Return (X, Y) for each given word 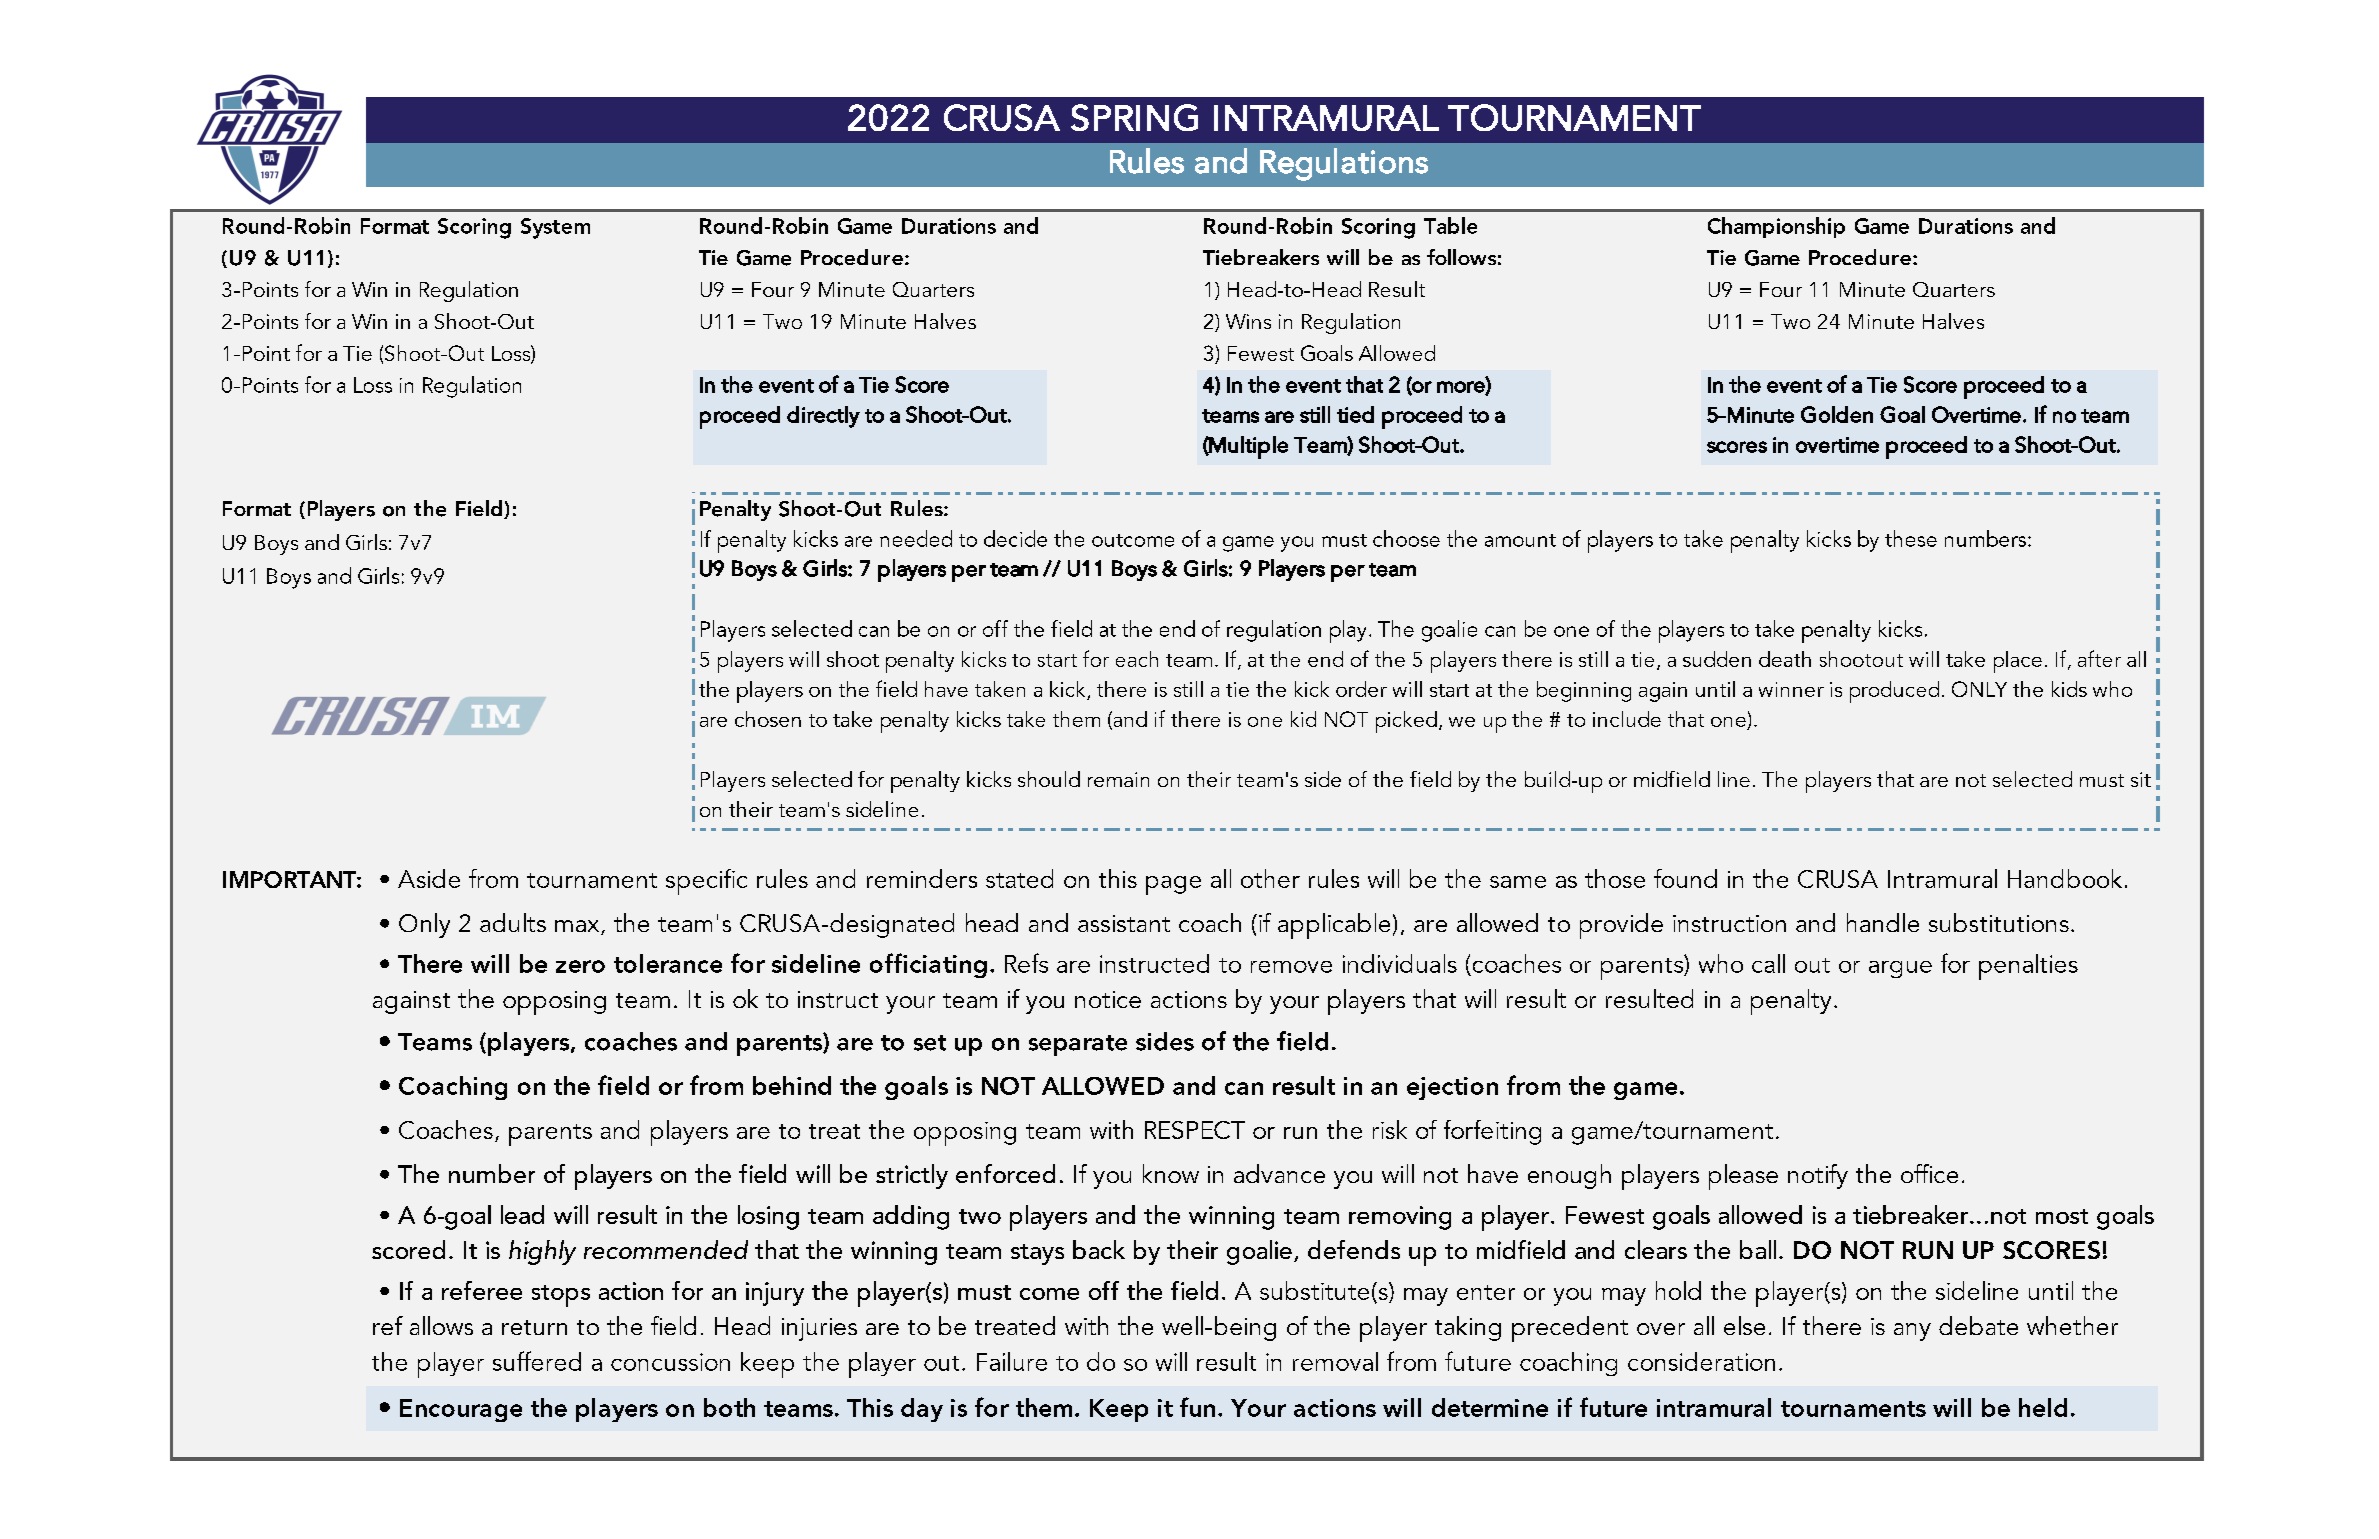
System (555, 228)
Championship (1776, 227)
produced (1894, 692)
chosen (768, 719)
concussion (670, 1362)
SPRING (1134, 117)
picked (1406, 722)
